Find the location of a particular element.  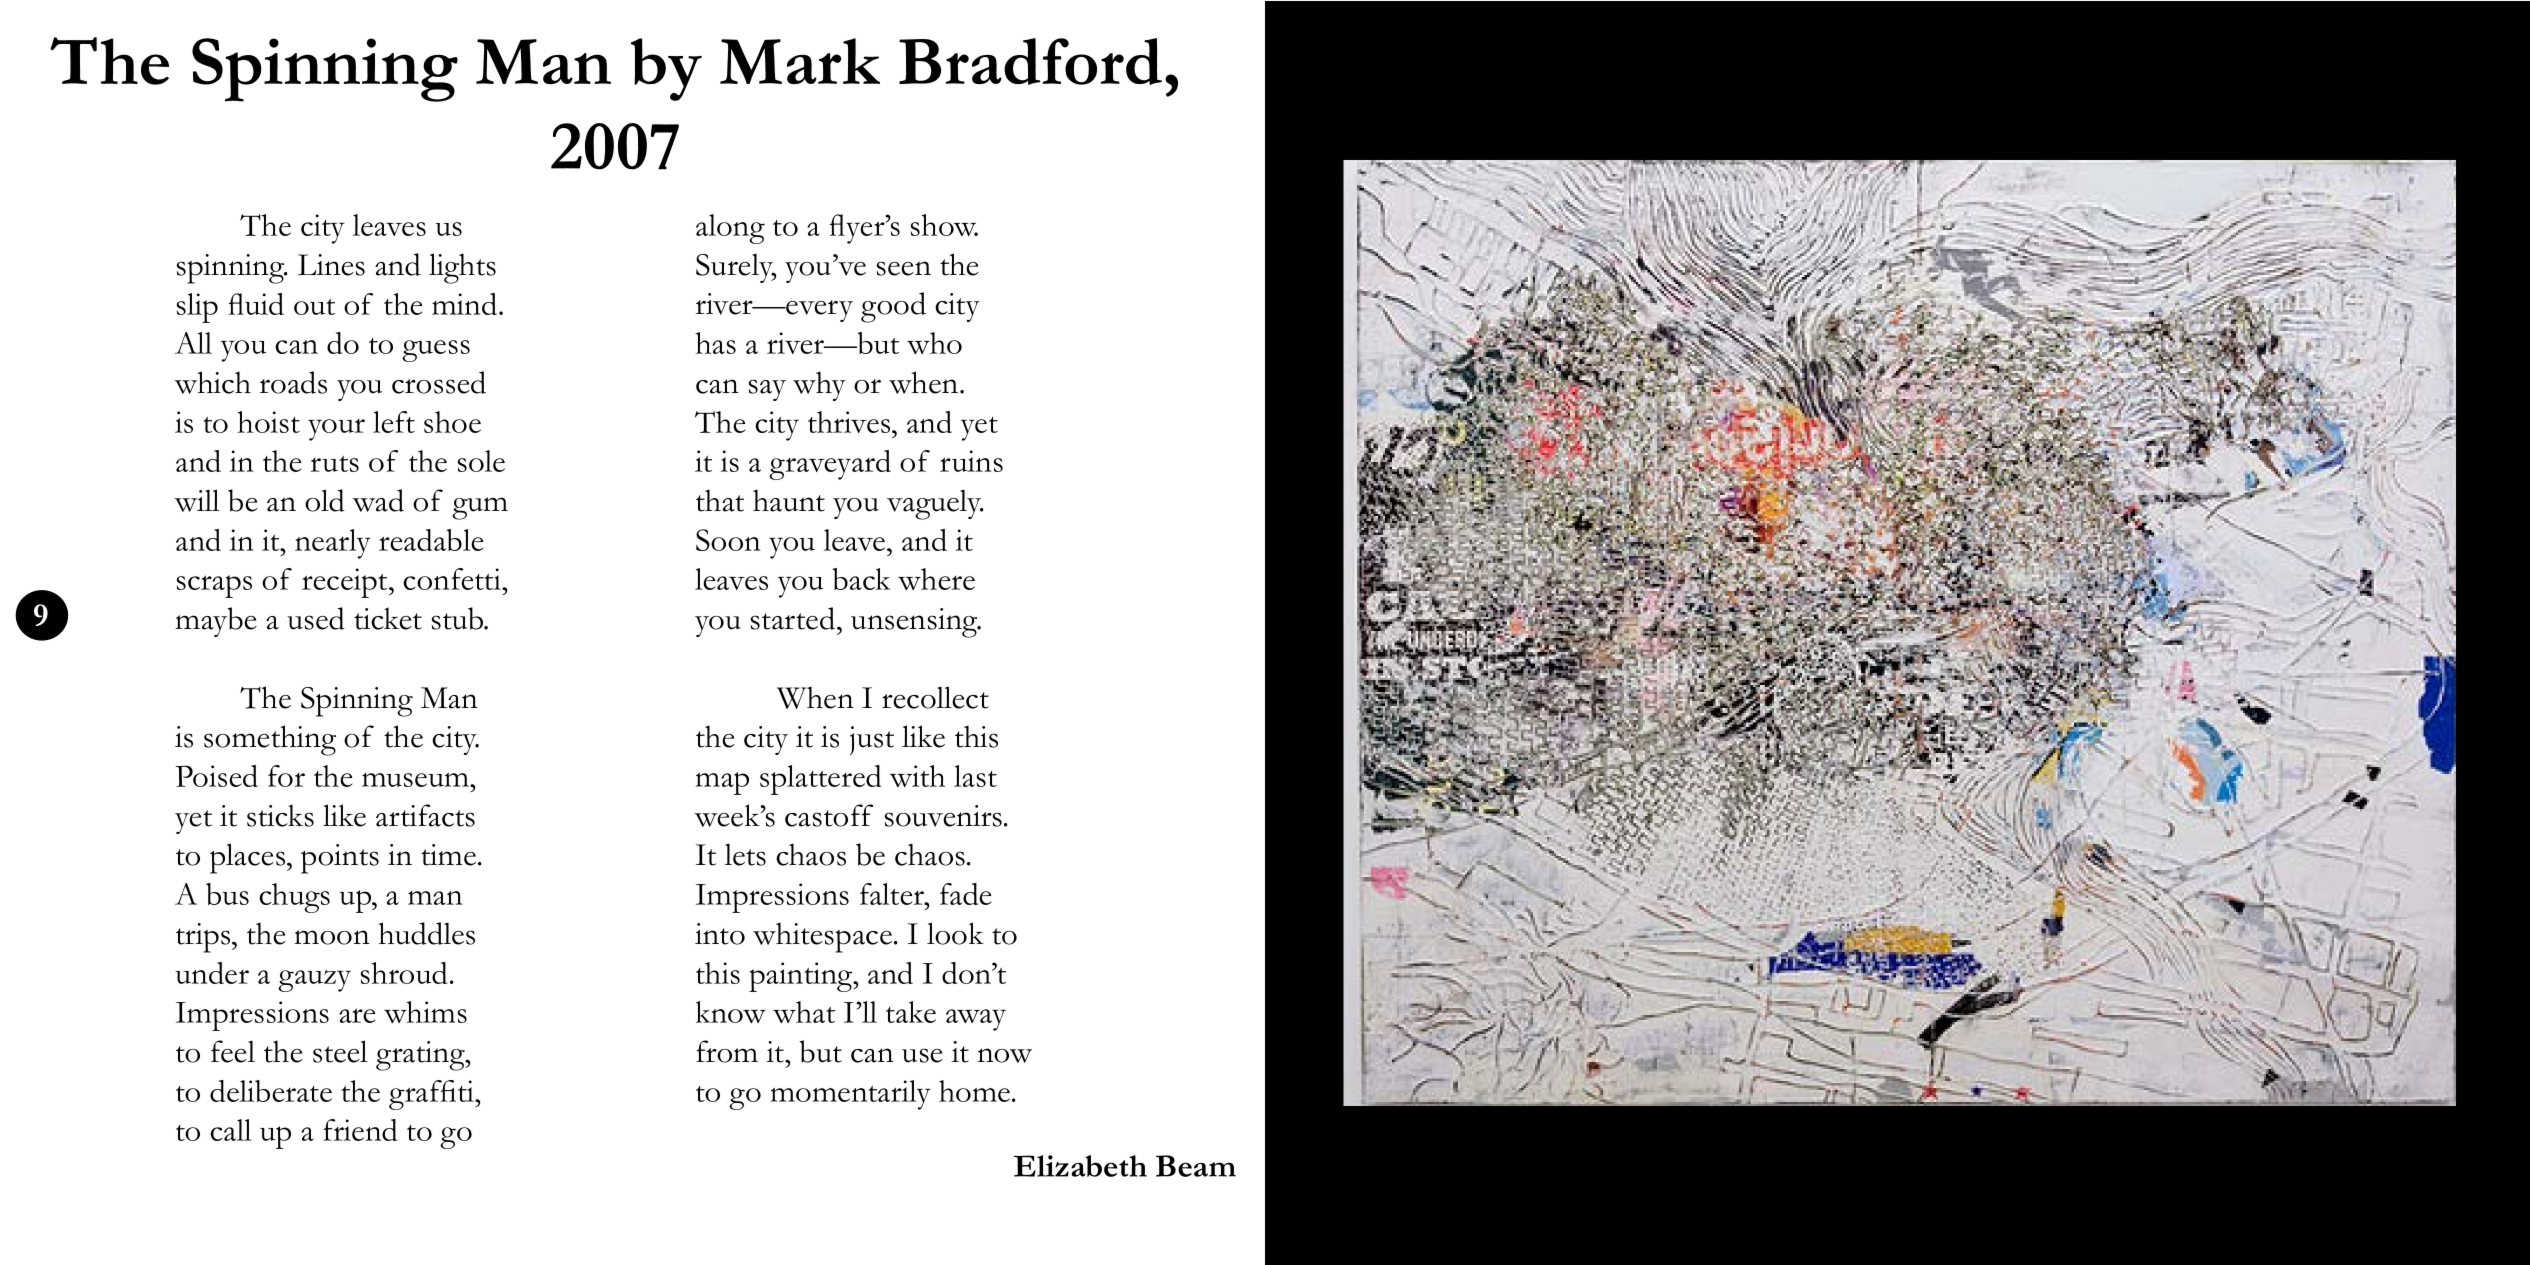

sticks is located at coordinates (280, 815).
